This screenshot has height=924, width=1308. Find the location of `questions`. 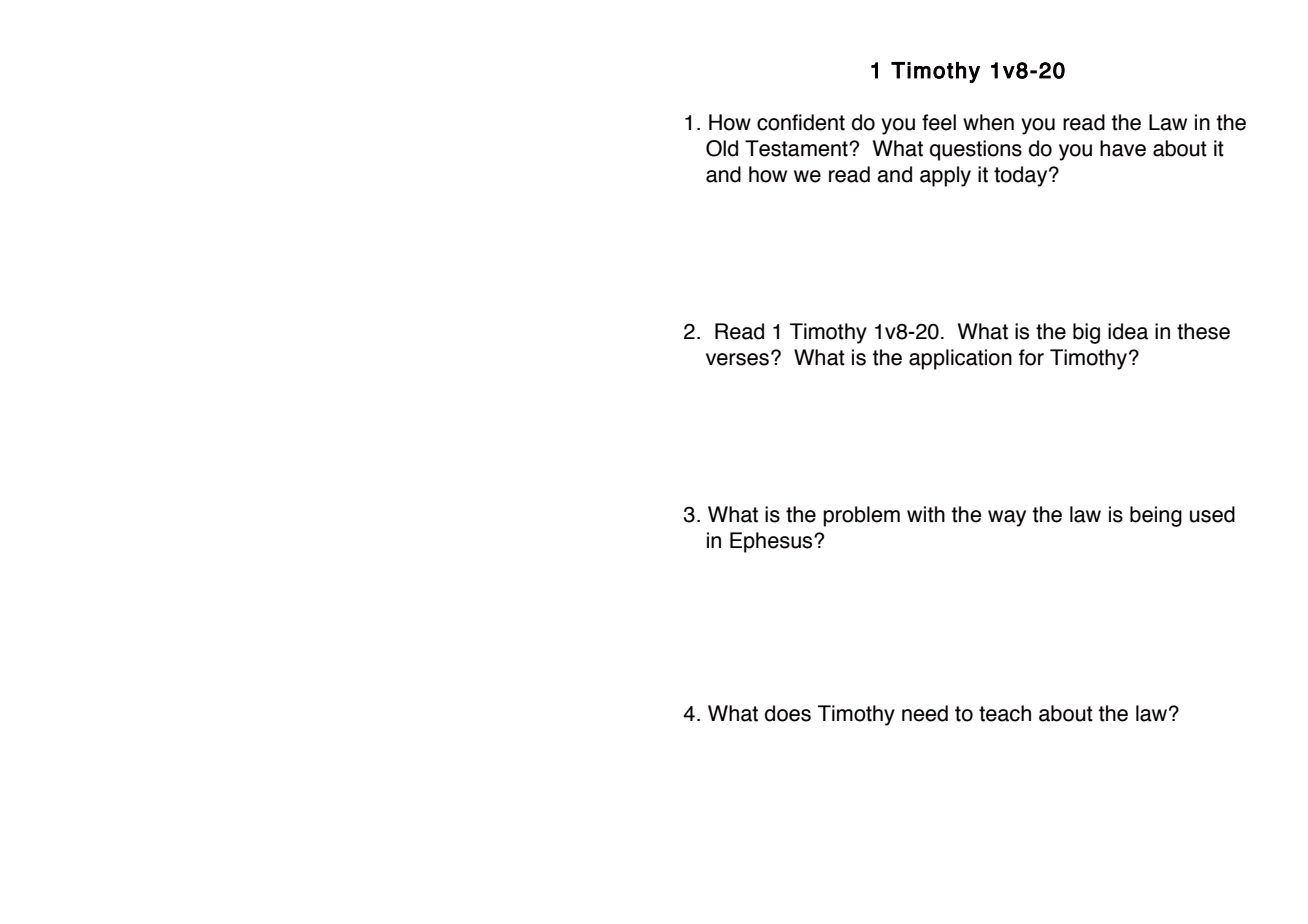

questions is located at coordinates (976, 150).
